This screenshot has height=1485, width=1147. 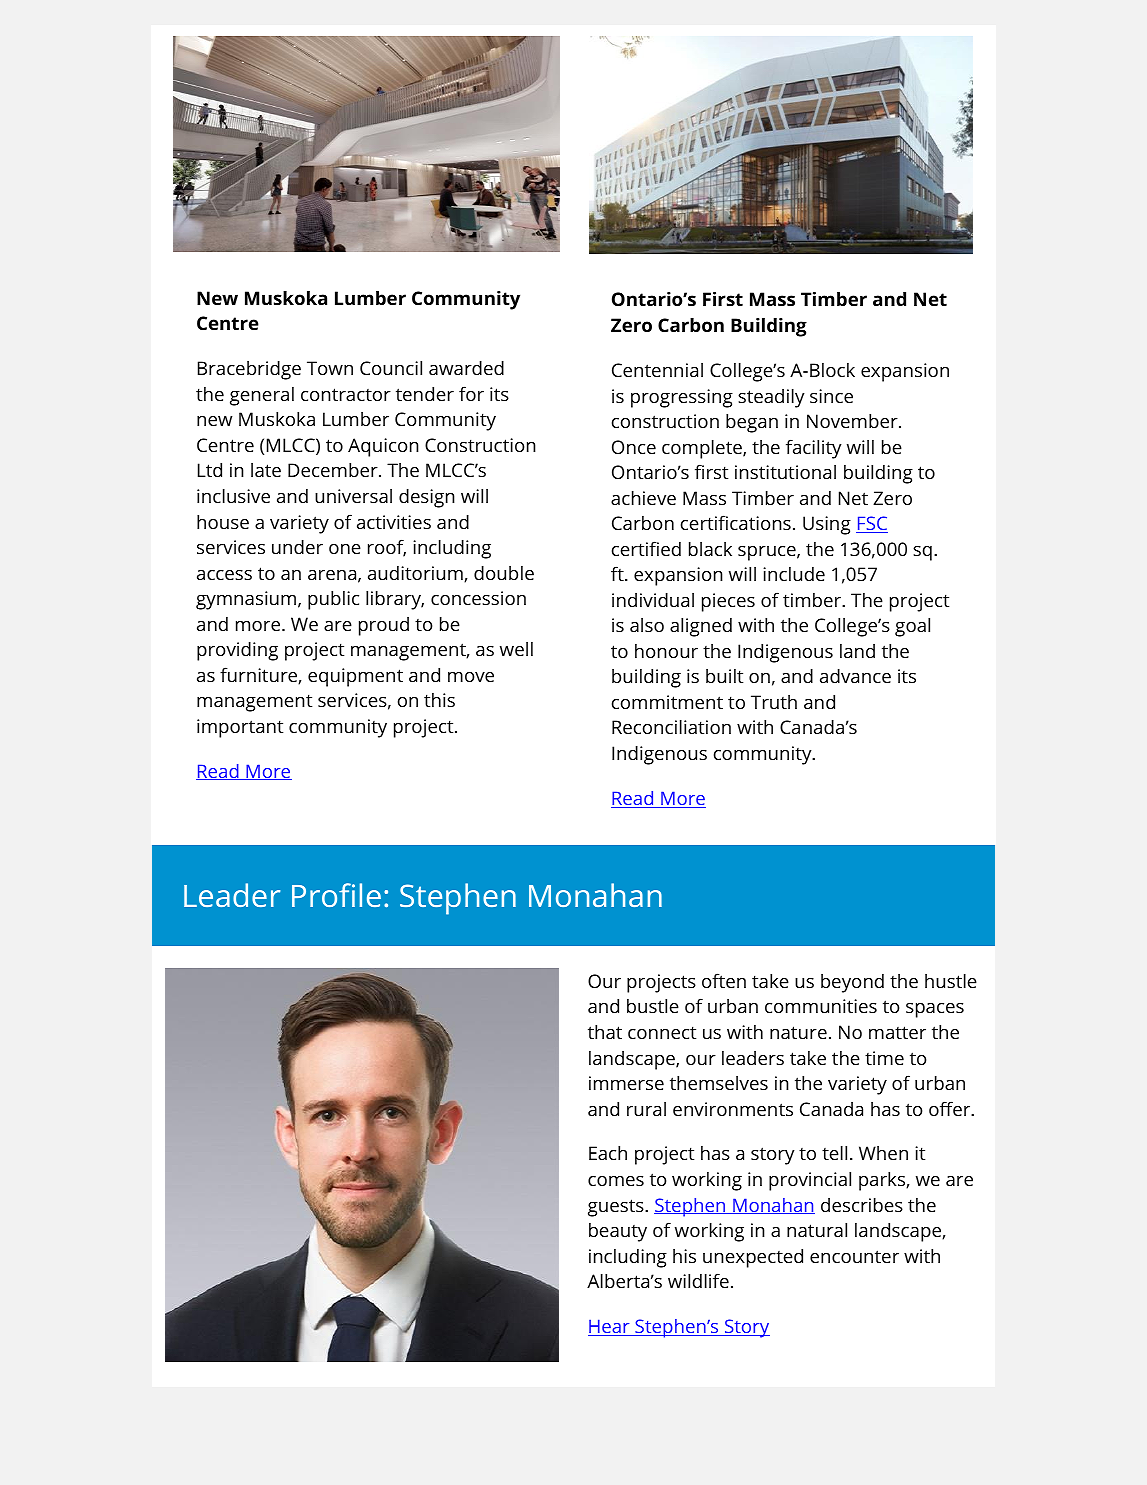 What do you see at coordinates (912, 627) in the screenshot?
I see `goal` at bounding box center [912, 627].
